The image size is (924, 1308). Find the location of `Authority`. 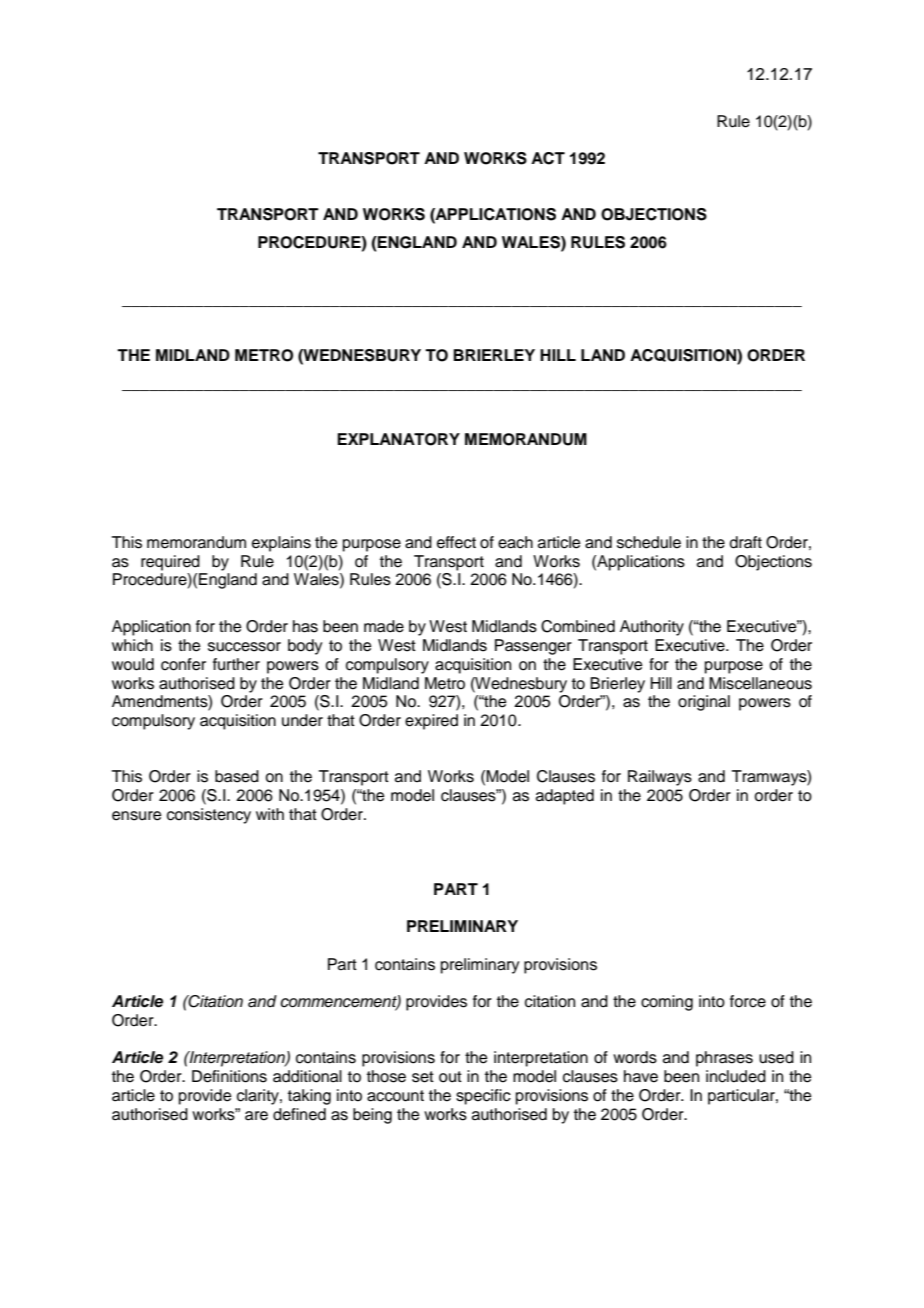

Authority is located at coordinates (652, 628).
